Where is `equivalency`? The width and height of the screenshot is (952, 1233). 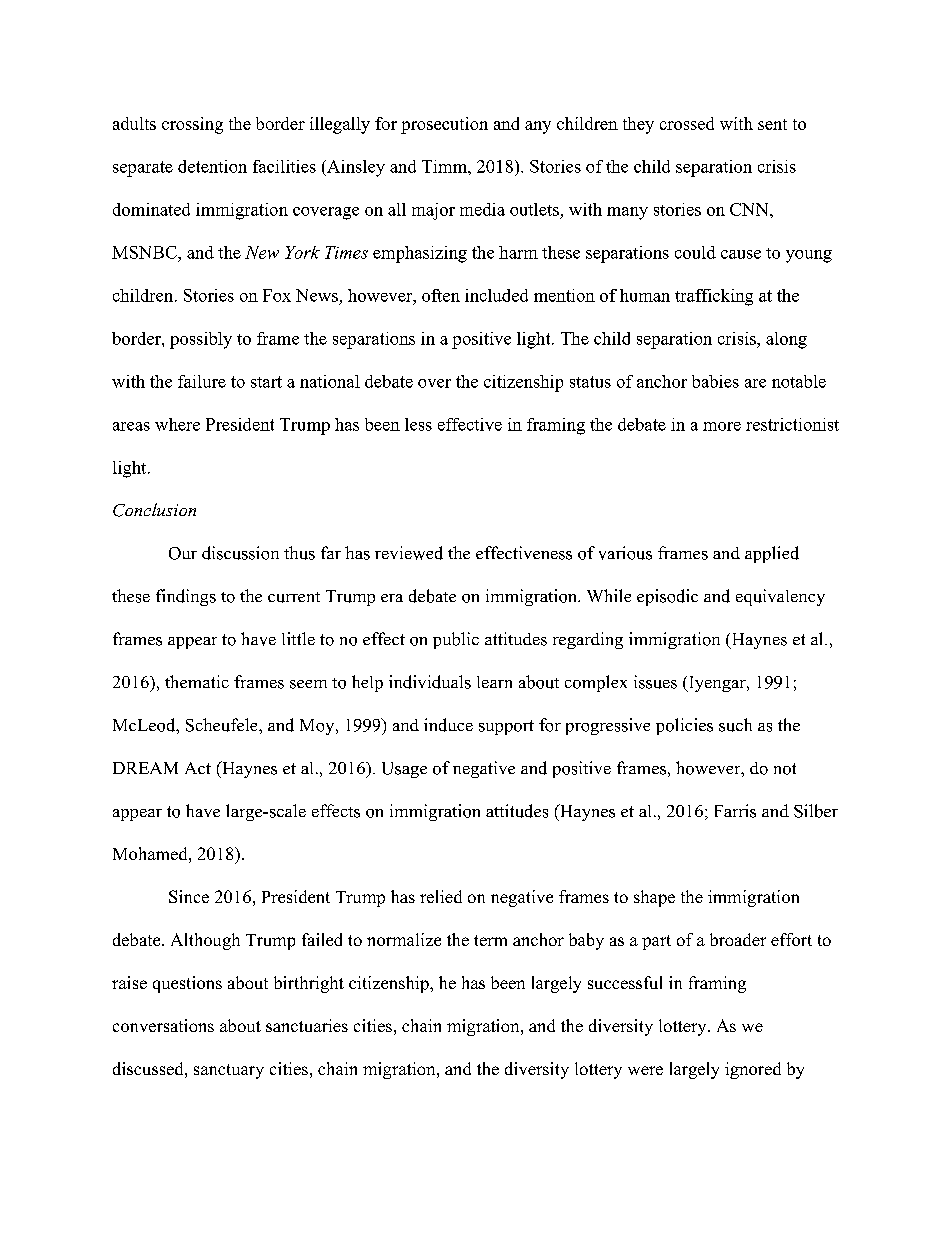
equivalency is located at coordinates (780, 597).
